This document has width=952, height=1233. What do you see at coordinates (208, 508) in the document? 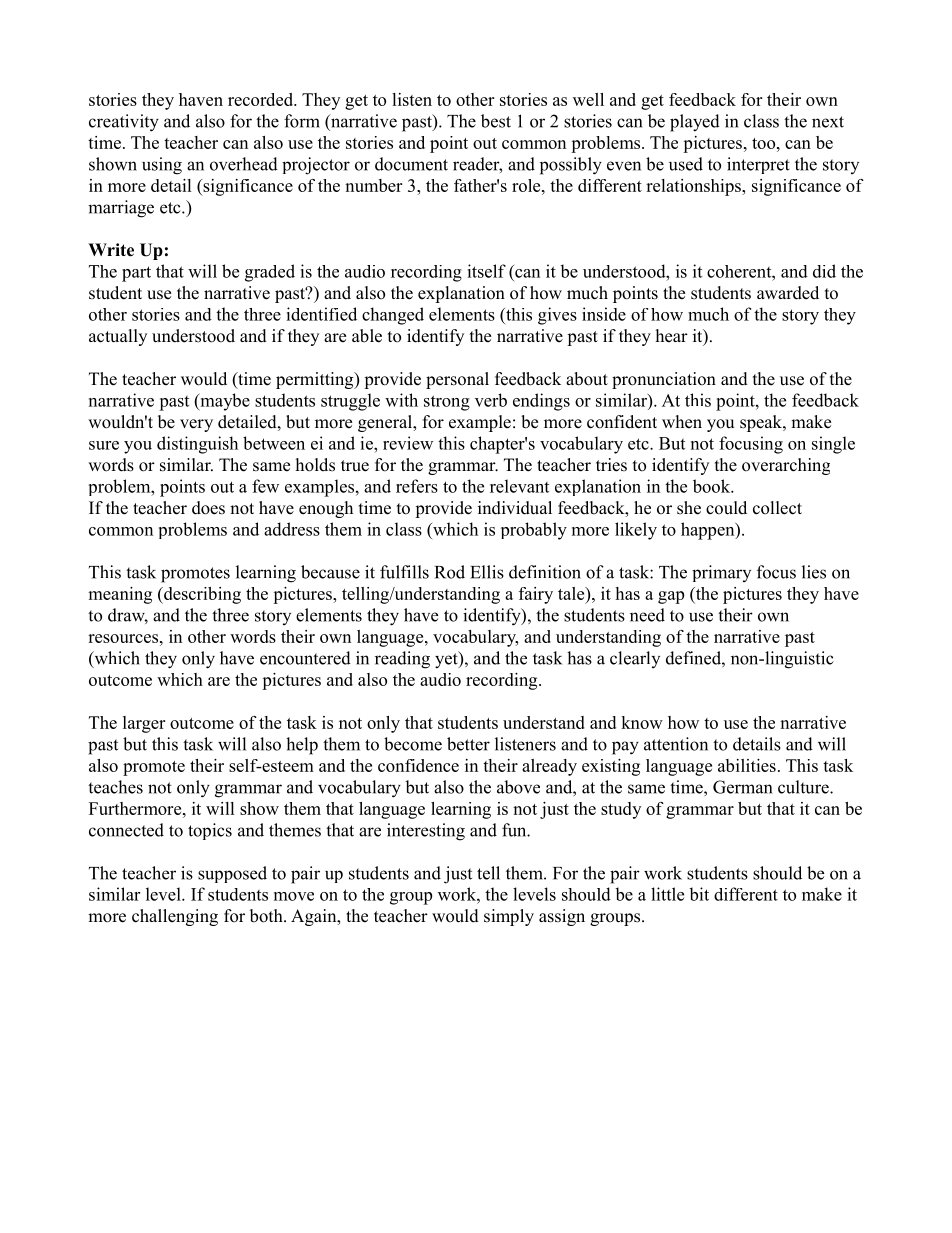
I see `does` at bounding box center [208, 508].
